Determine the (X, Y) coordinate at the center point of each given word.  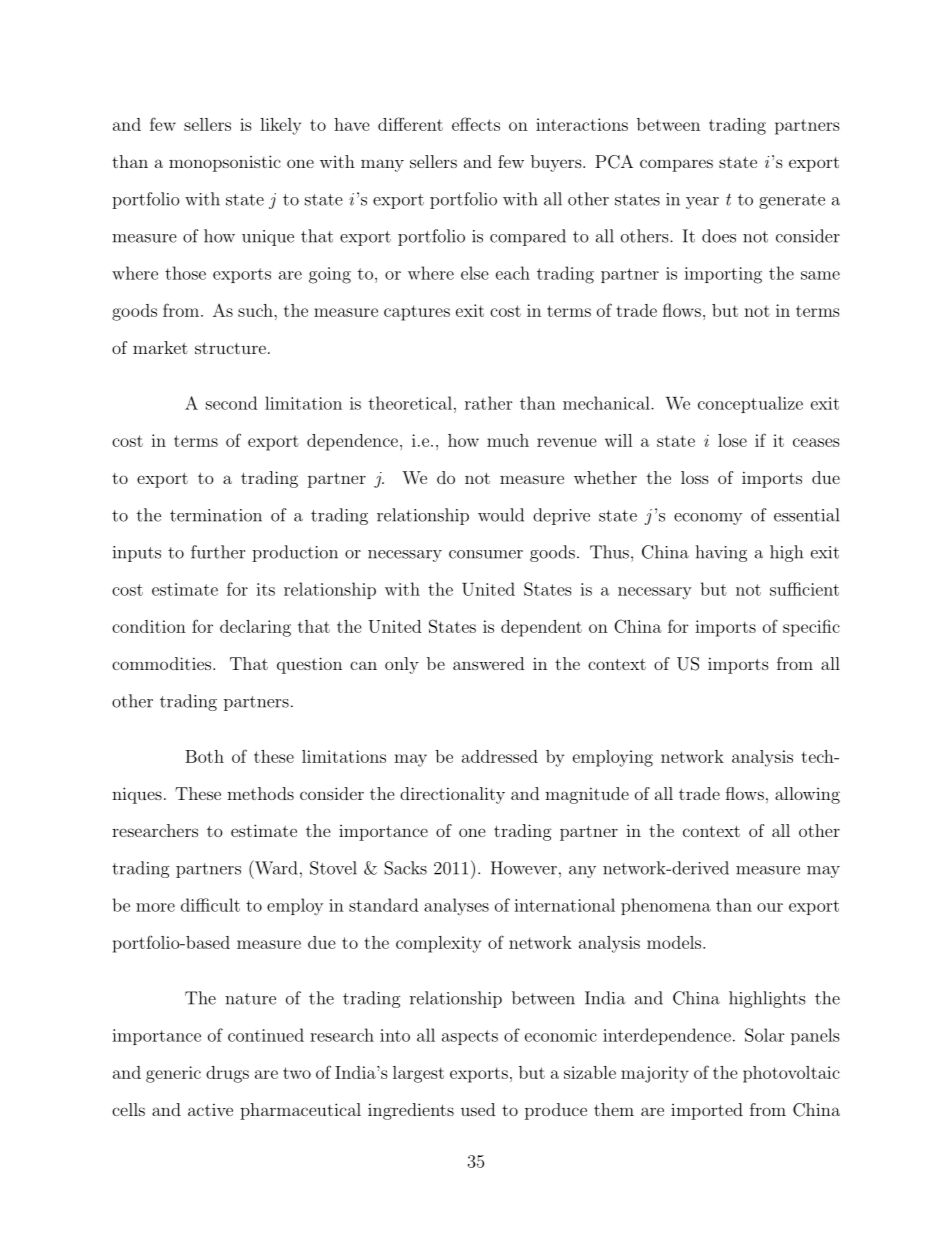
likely (280, 126)
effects (476, 124)
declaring (255, 628)
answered (488, 663)
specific (811, 628)
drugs (227, 1074)
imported (707, 1111)
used (478, 1109)
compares (676, 165)
